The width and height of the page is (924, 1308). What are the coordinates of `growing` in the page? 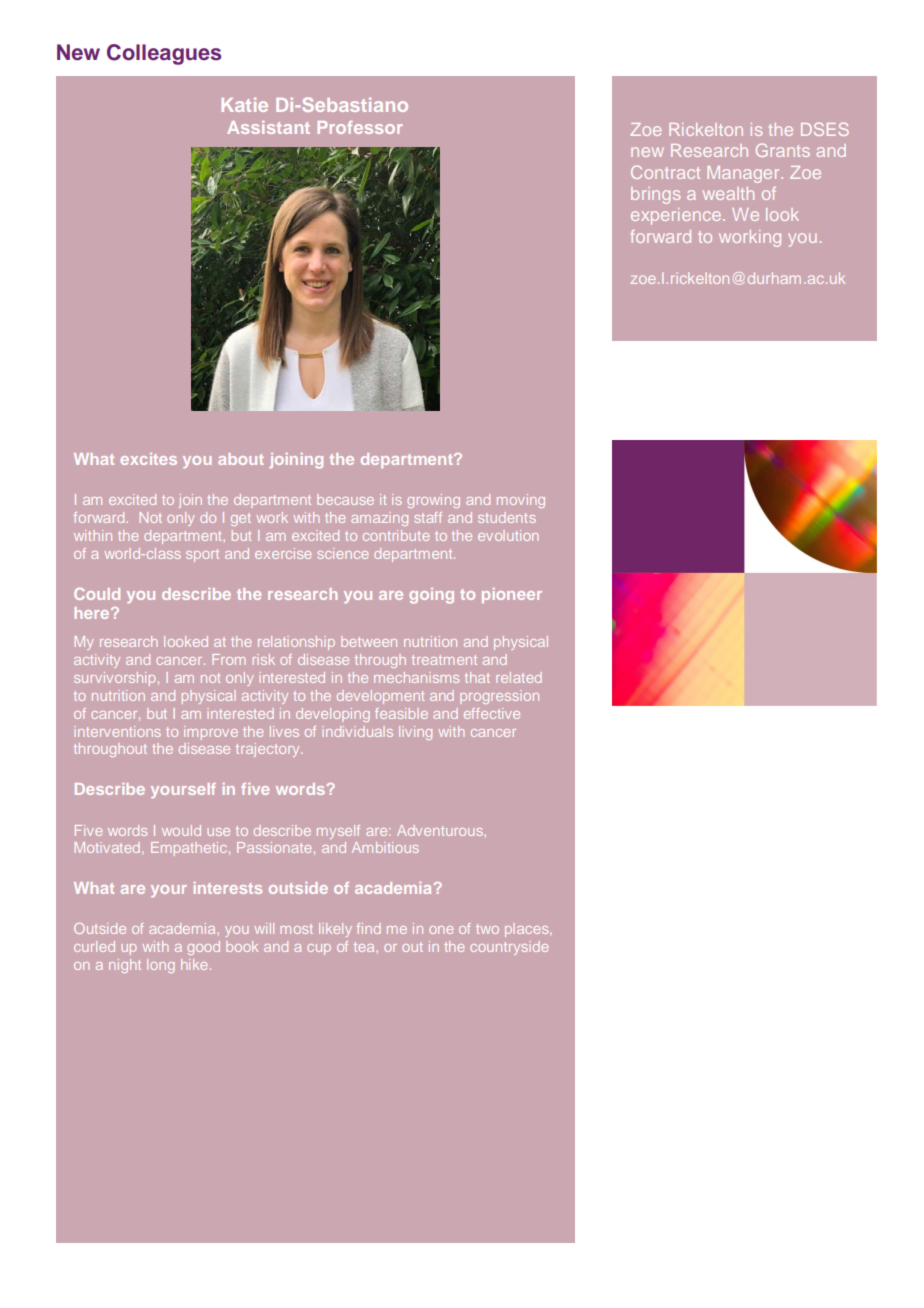 It's located at (433, 501).
